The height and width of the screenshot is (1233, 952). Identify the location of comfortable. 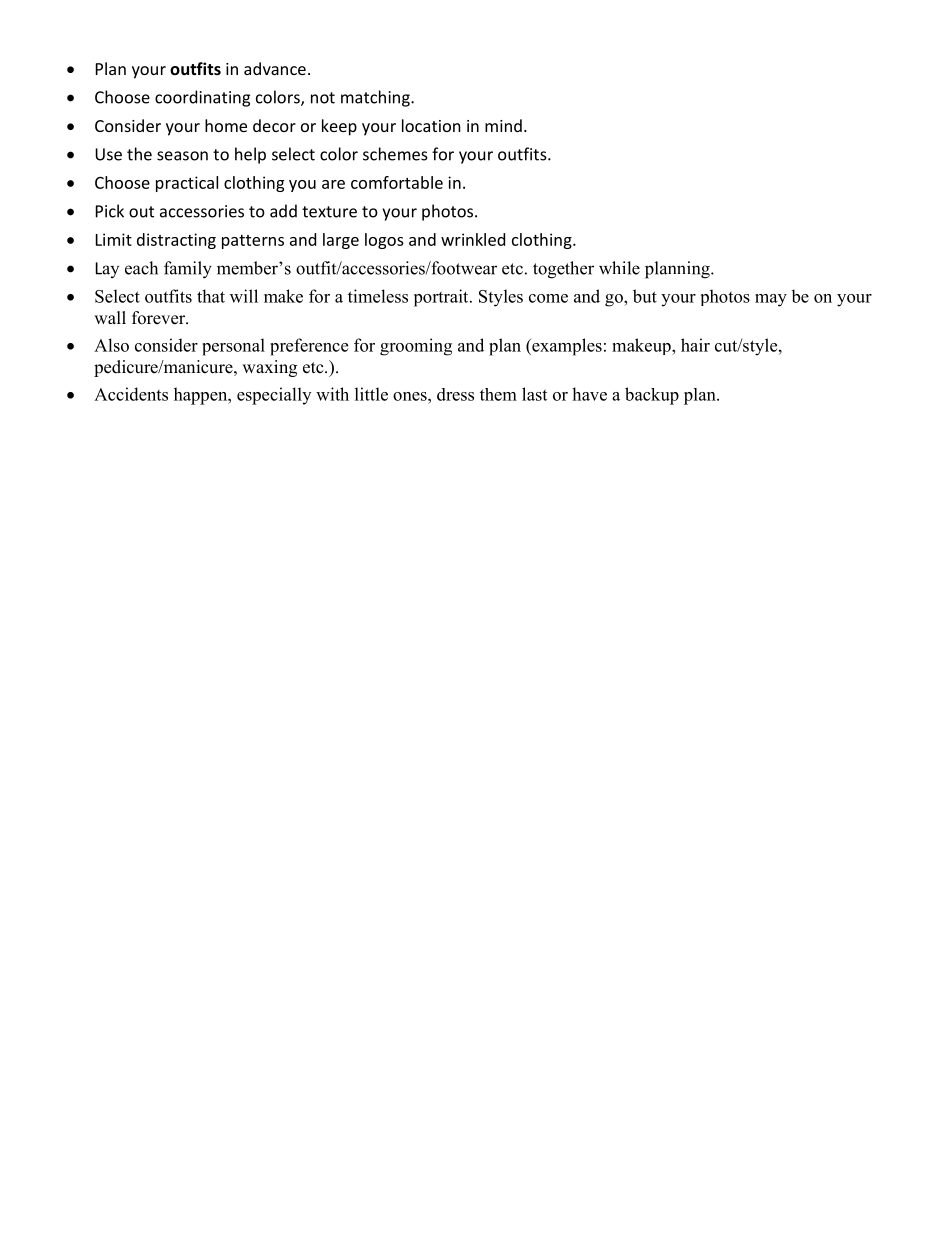
(397, 182).
